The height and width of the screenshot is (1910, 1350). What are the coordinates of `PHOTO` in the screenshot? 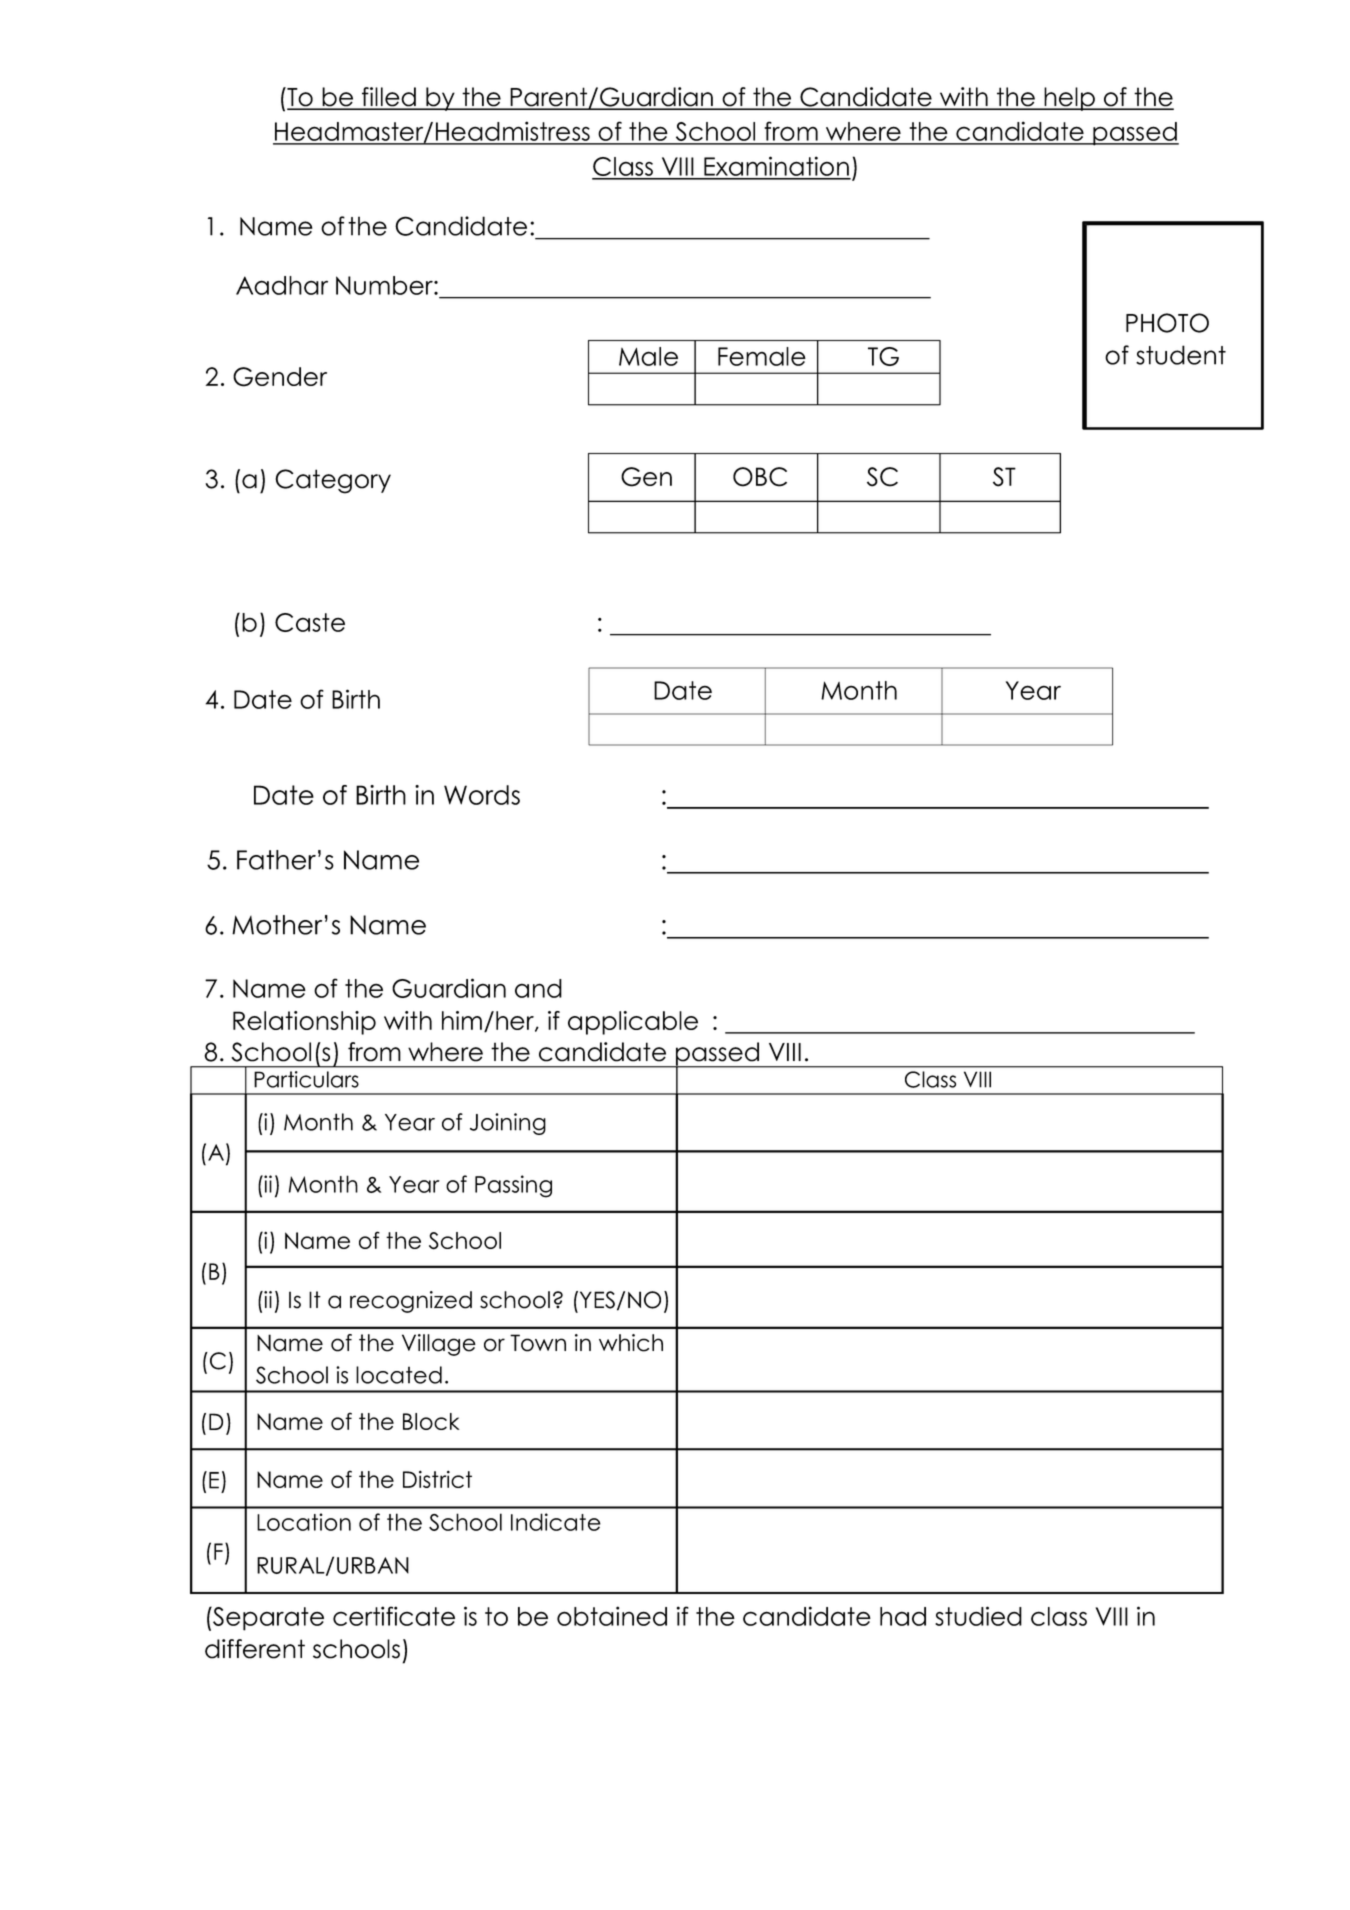 It's located at (1167, 323).
